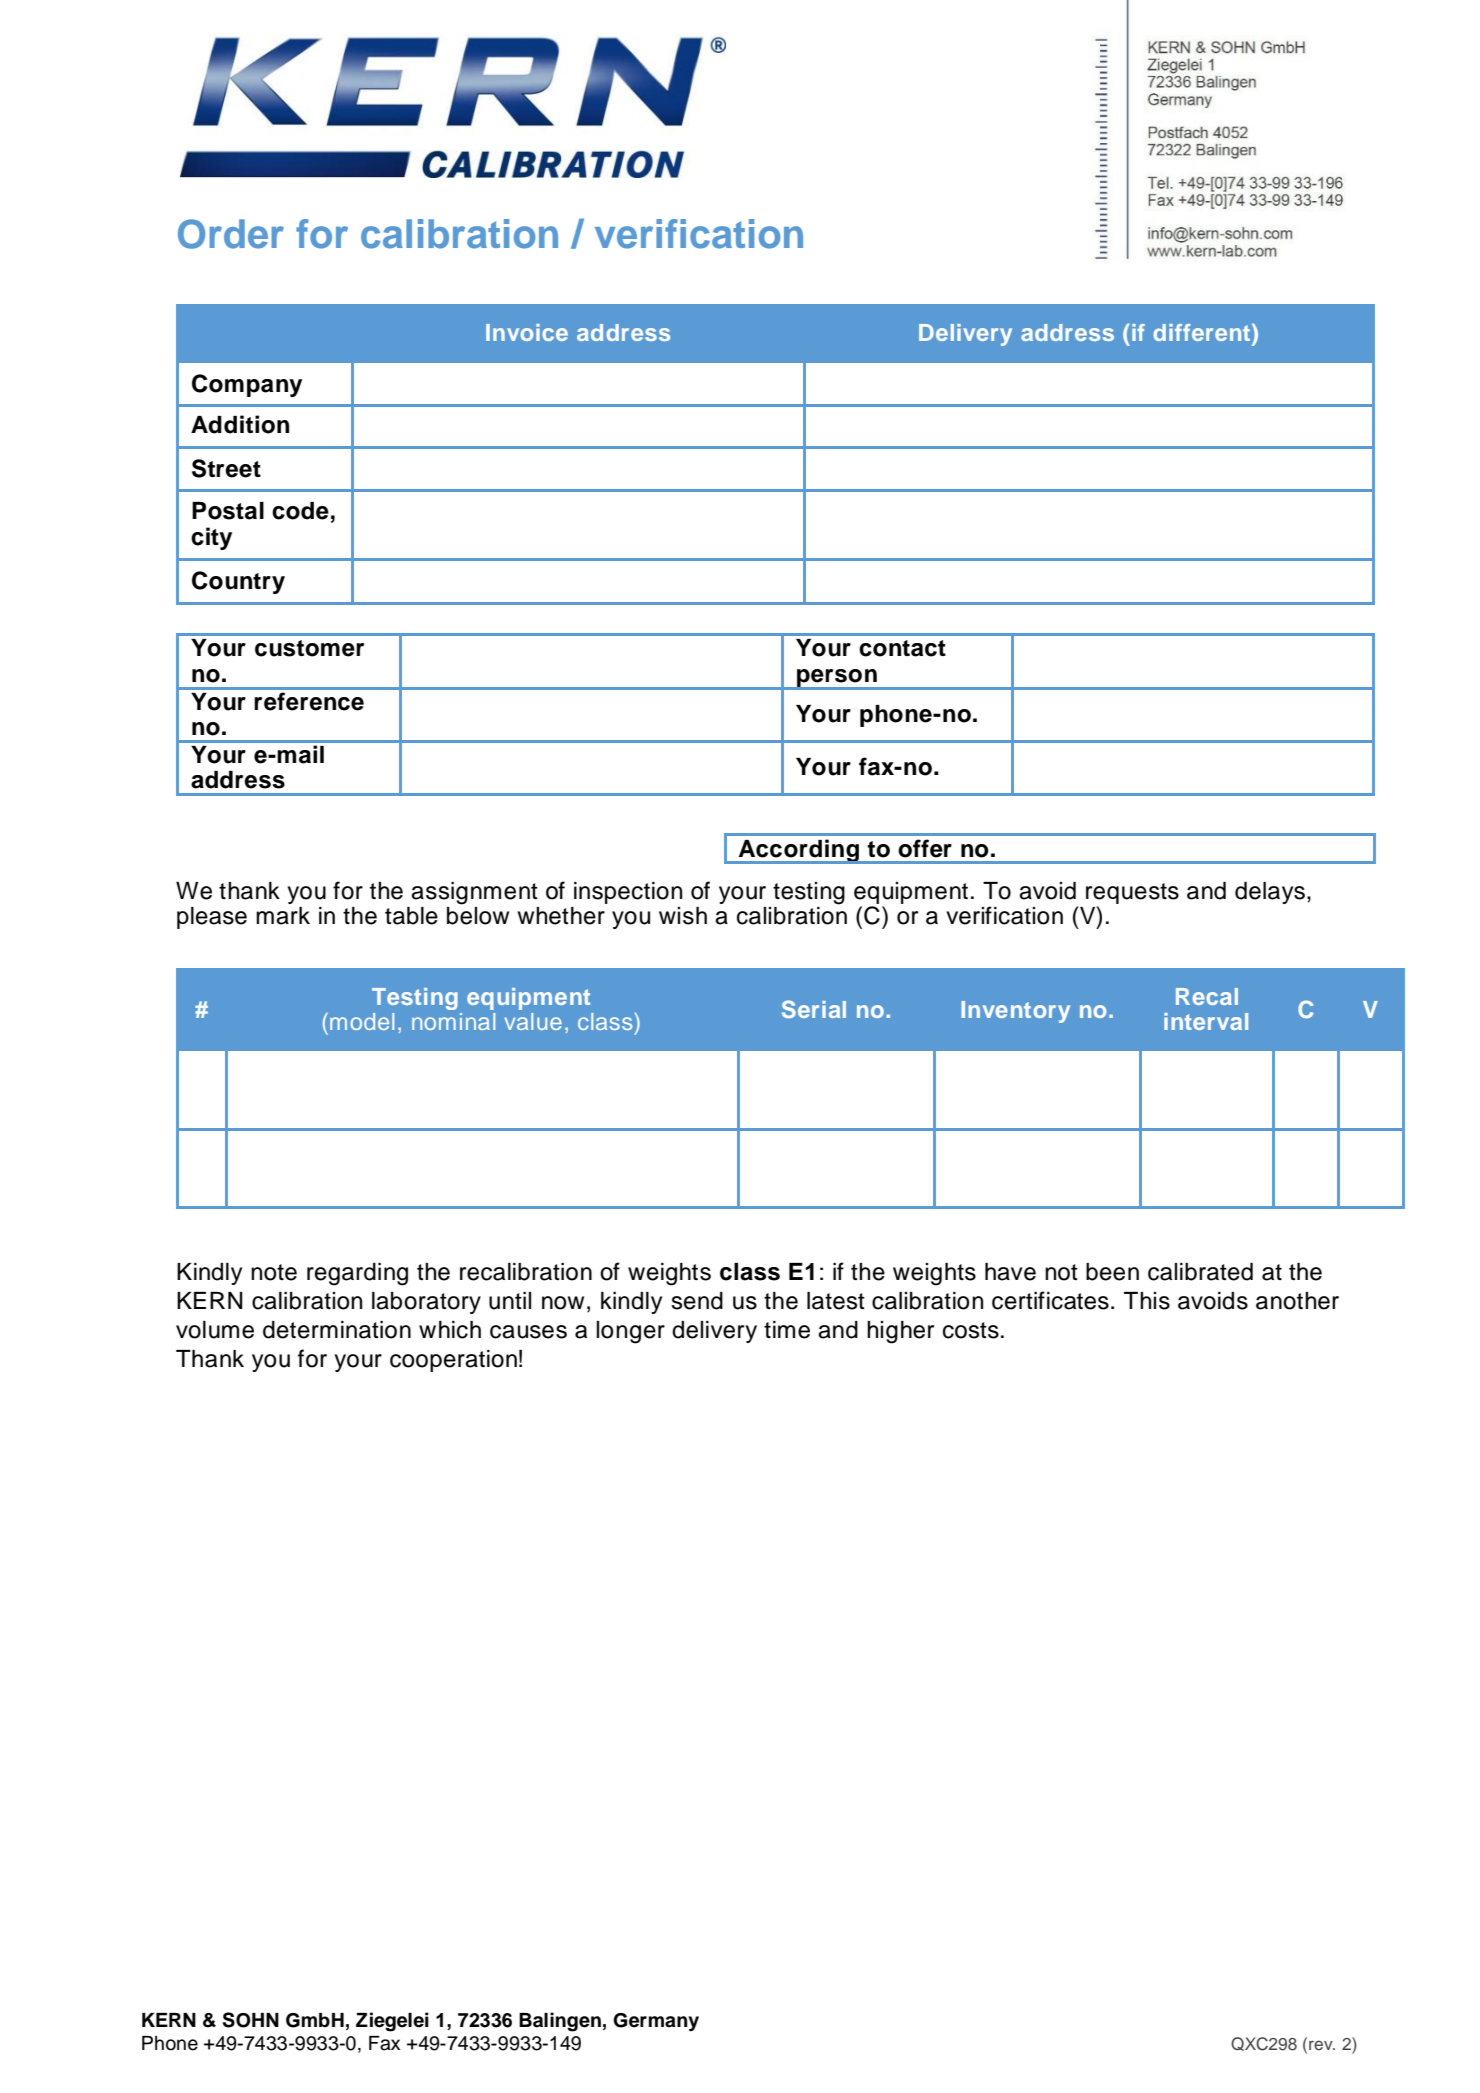  I want to click on interval, so click(1206, 1021).
